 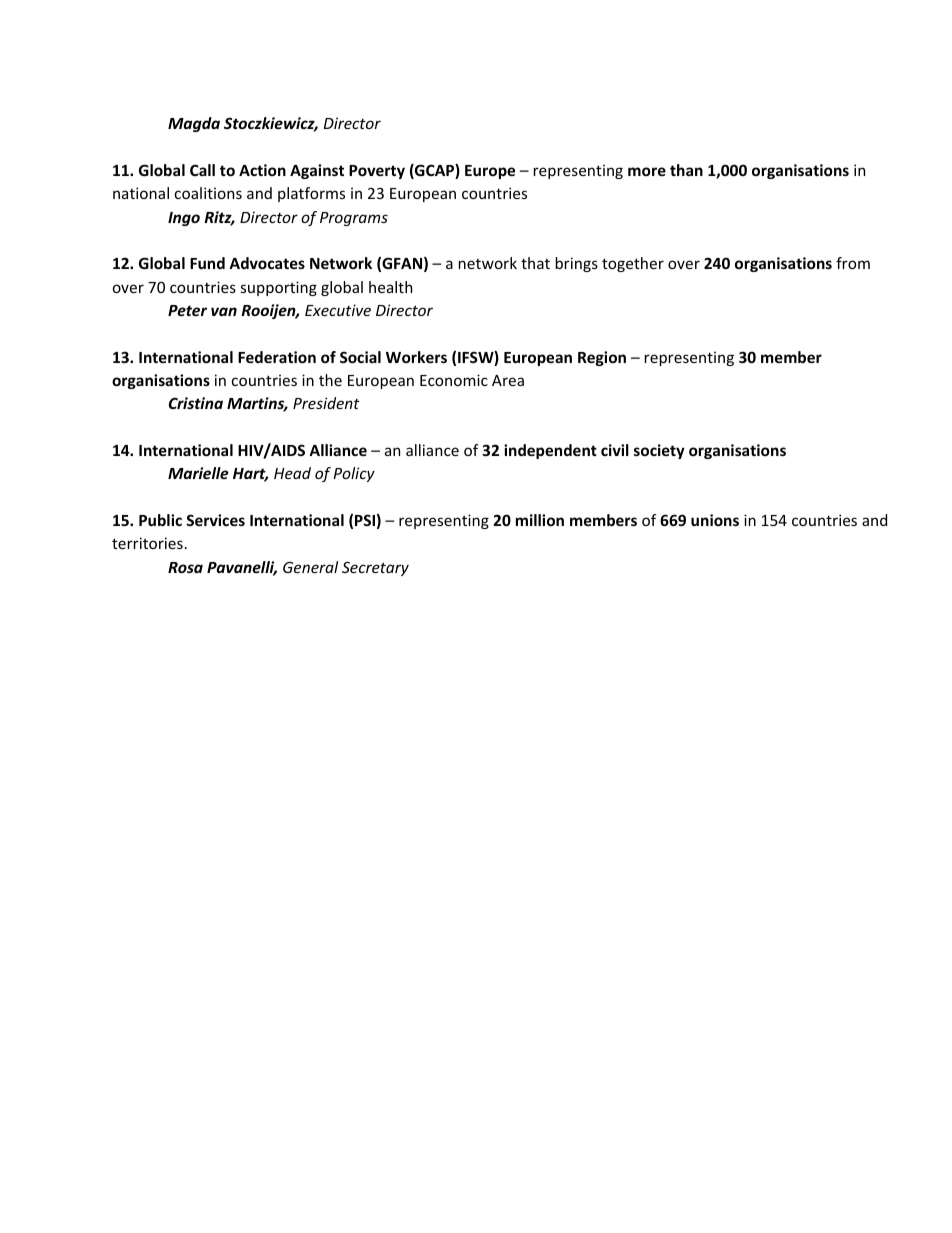 I want to click on together, so click(x=633, y=264).
